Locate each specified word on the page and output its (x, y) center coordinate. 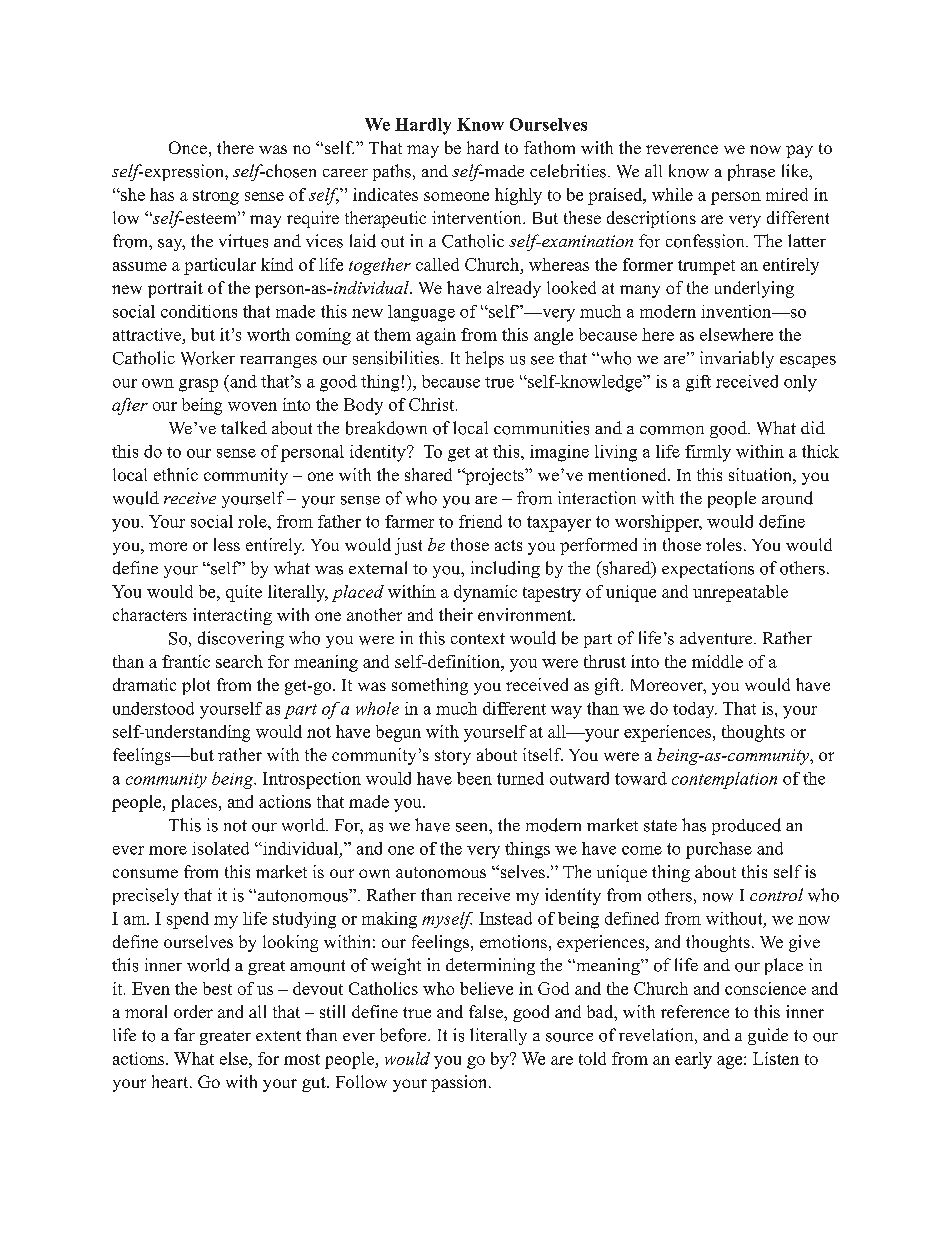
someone (456, 196)
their (456, 614)
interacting (232, 616)
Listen (776, 1058)
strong (216, 197)
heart (171, 1081)
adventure (717, 638)
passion (460, 1083)
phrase (751, 172)
